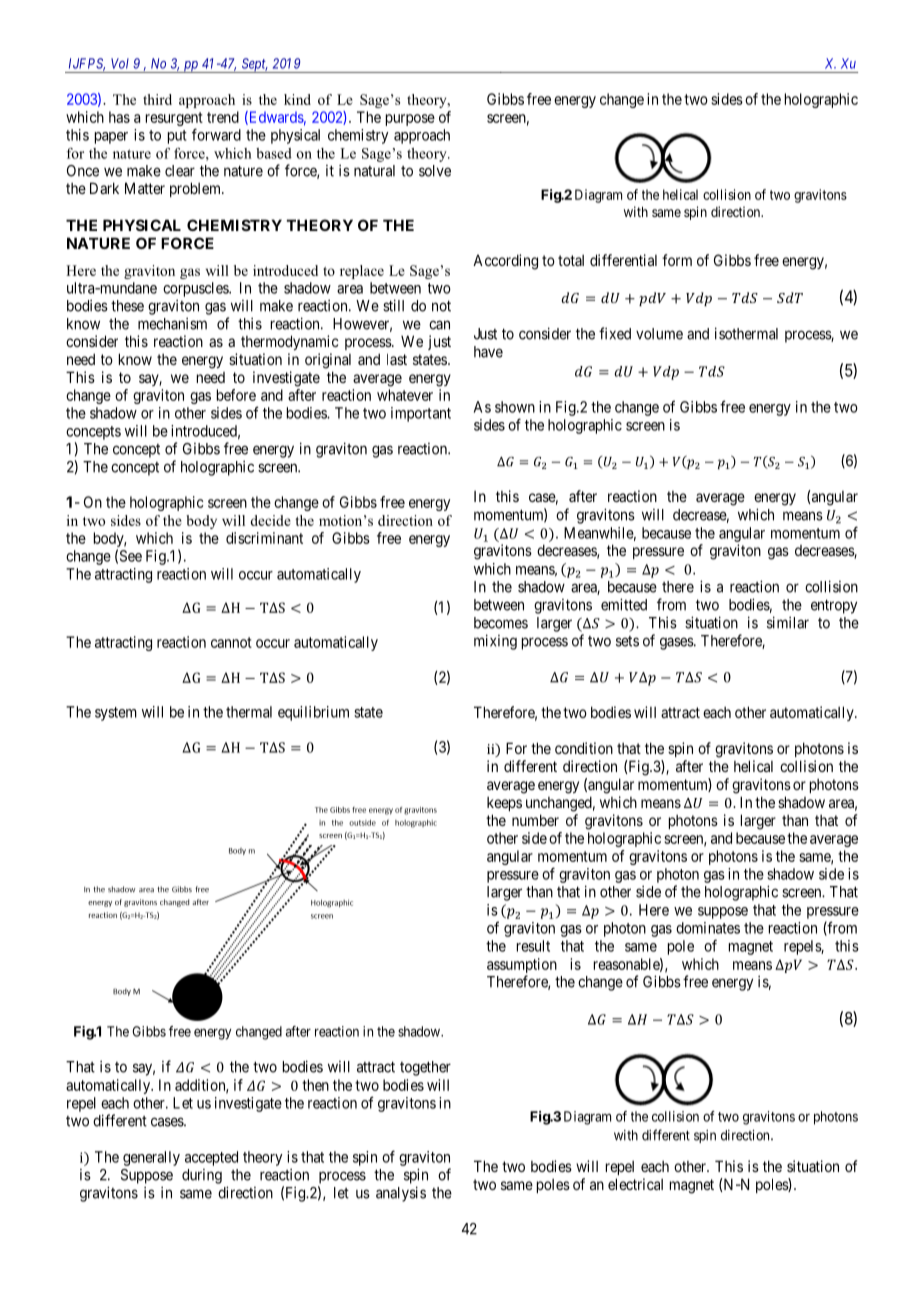  Describe the element at coordinates (211, 1158) in the image. I see `accepted` at that location.
